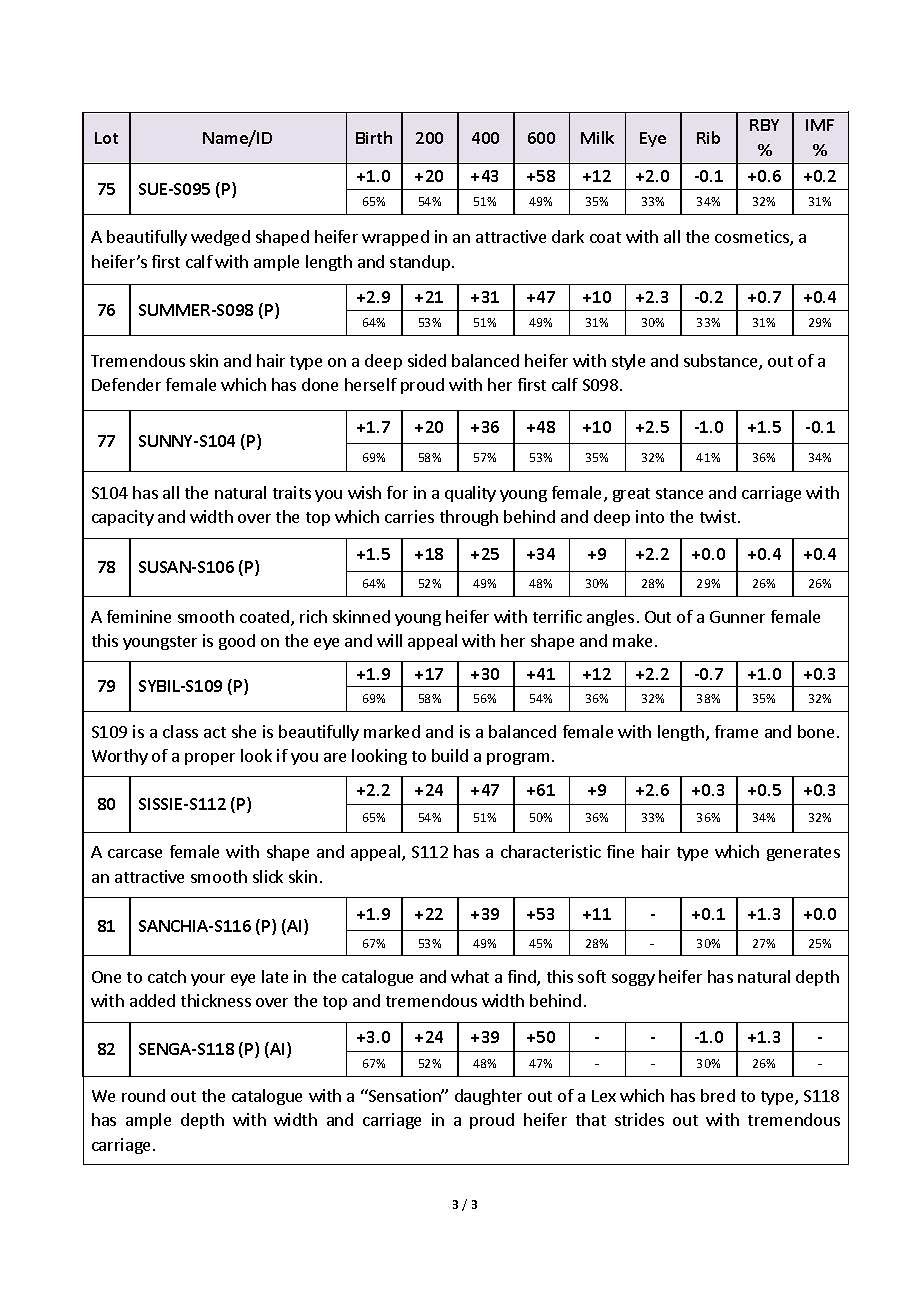  Describe the element at coordinates (374, 137) in the document. I see `Birth` at that location.
